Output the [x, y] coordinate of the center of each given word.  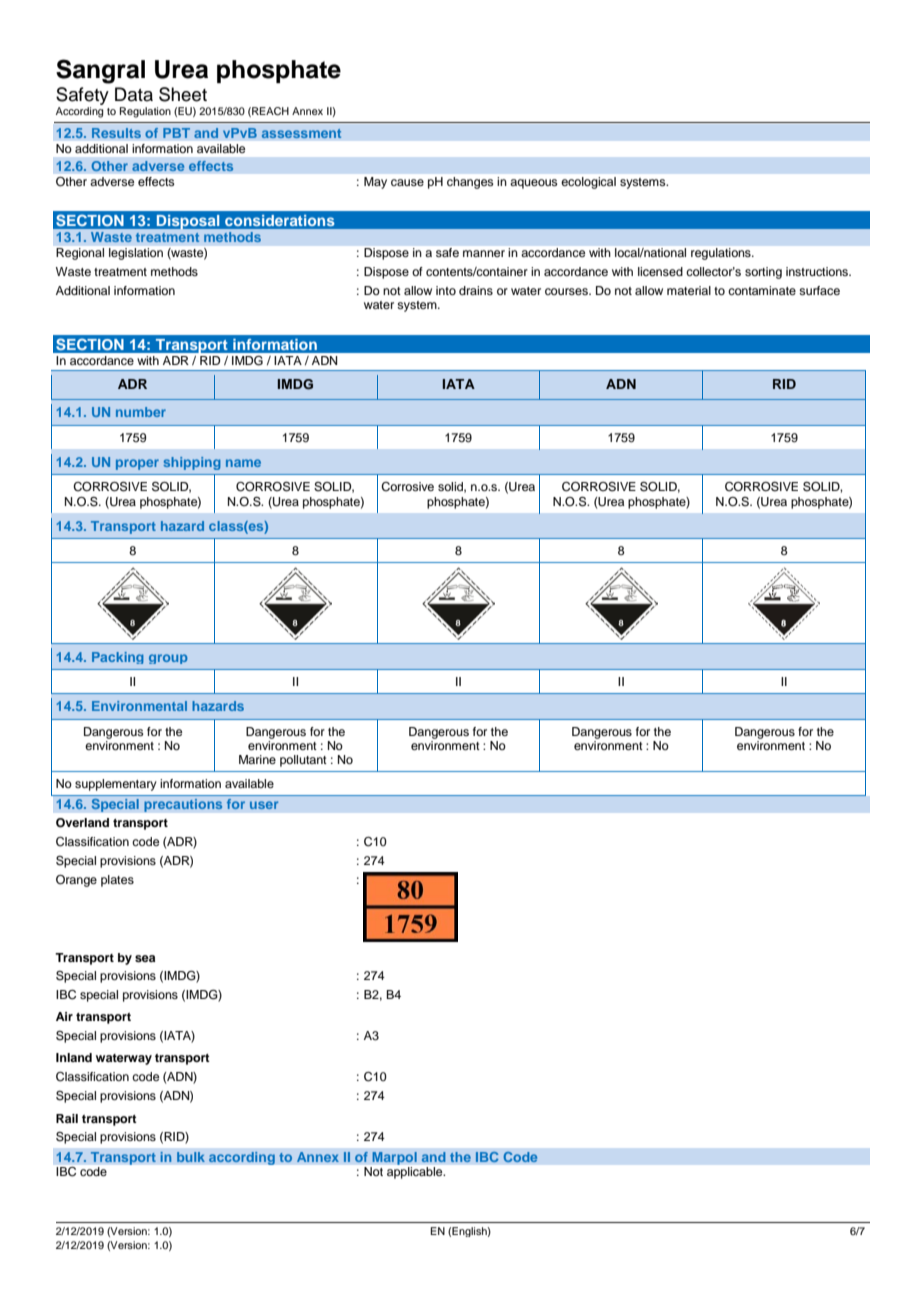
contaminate [762, 290]
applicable [416, 1173]
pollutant [303, 761]
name [243, 463]
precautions [183, 805]
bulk [191, 1157]
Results [116, 133]
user [264, 805]
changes [470, 183]
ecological [589, 183]
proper [137, 464]
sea [145, 958]
